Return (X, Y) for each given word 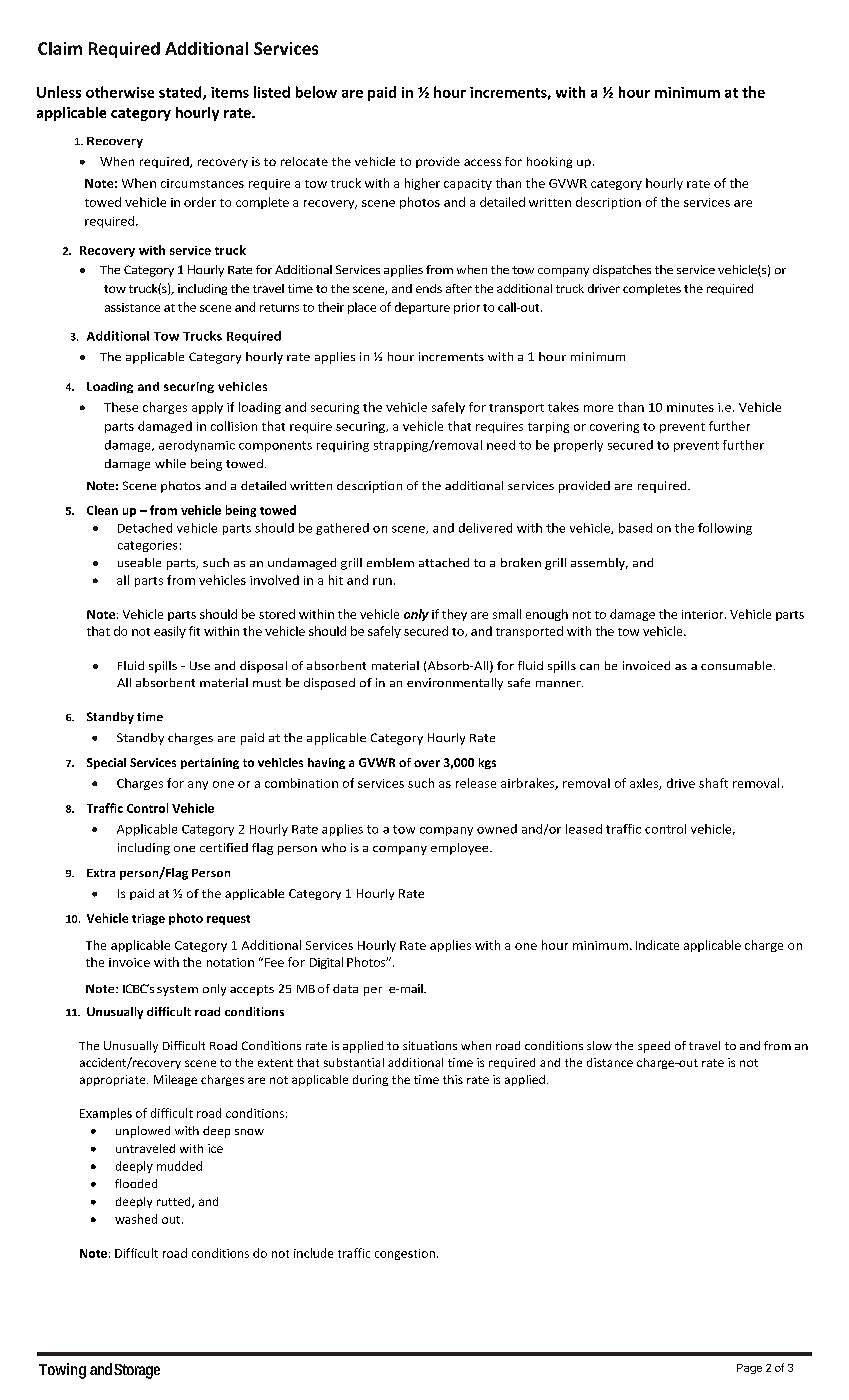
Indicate (657, 945)
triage (148, 919)
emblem (390, 562)
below (316, 92)
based (635, 528)
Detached (145, 528)
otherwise (120, 92)
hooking (549, 162)
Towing (62, 1371)
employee (461, 849)
